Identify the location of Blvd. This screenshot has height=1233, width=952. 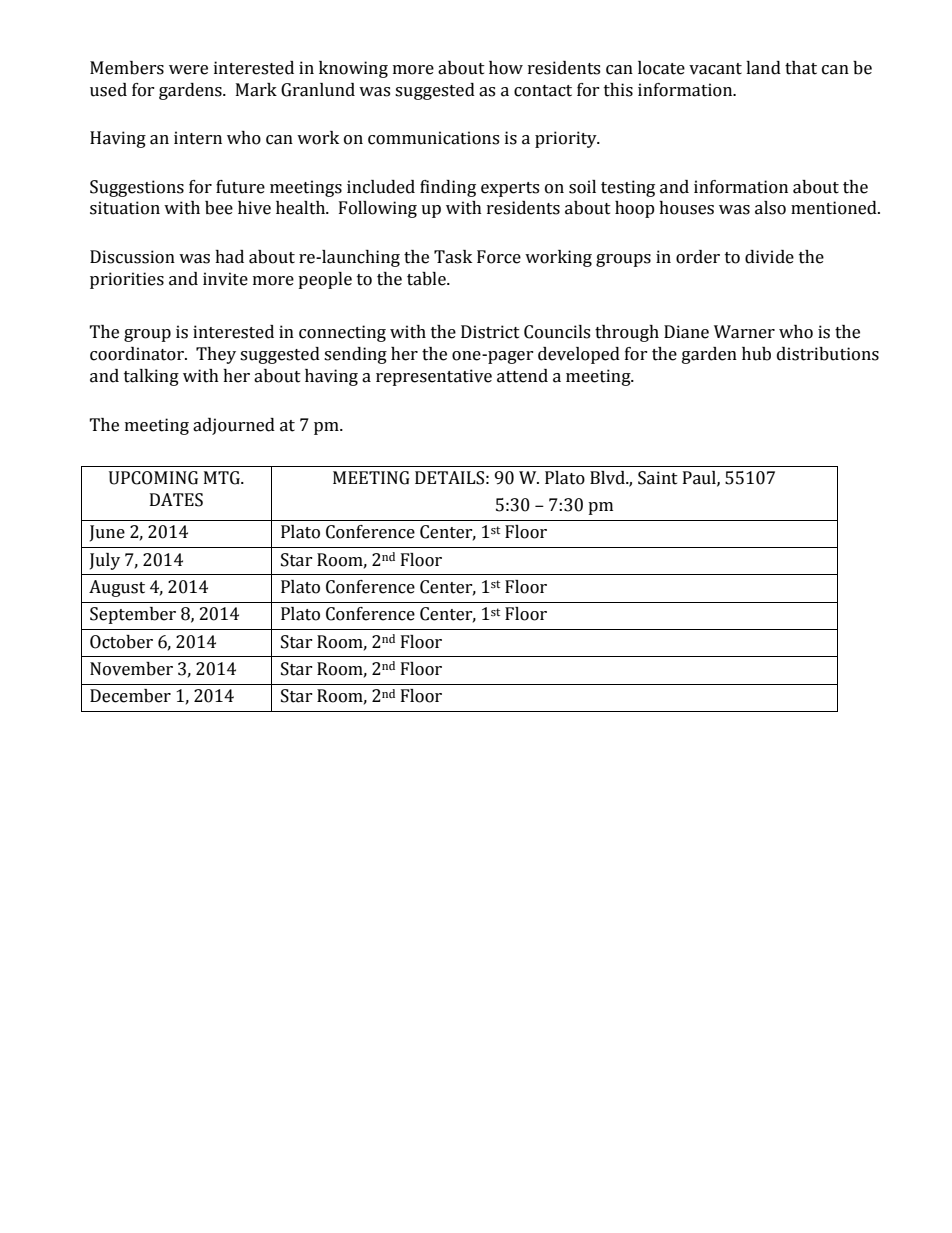
(608, 478).
